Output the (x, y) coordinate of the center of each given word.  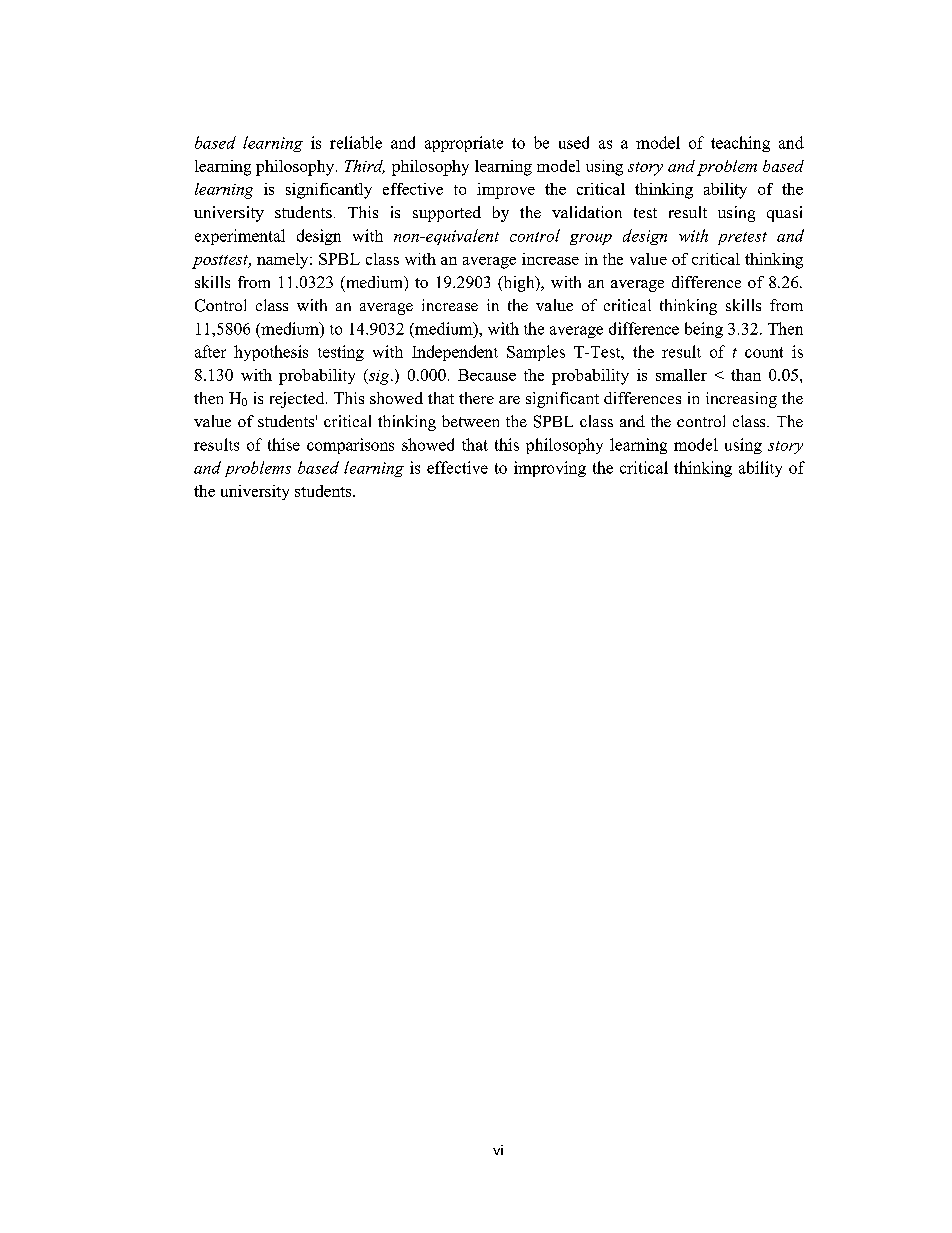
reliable (356, 142)
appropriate (464, 144)
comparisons (350, 446)
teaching (740, 144)
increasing (741, 400)
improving (550, 469)
